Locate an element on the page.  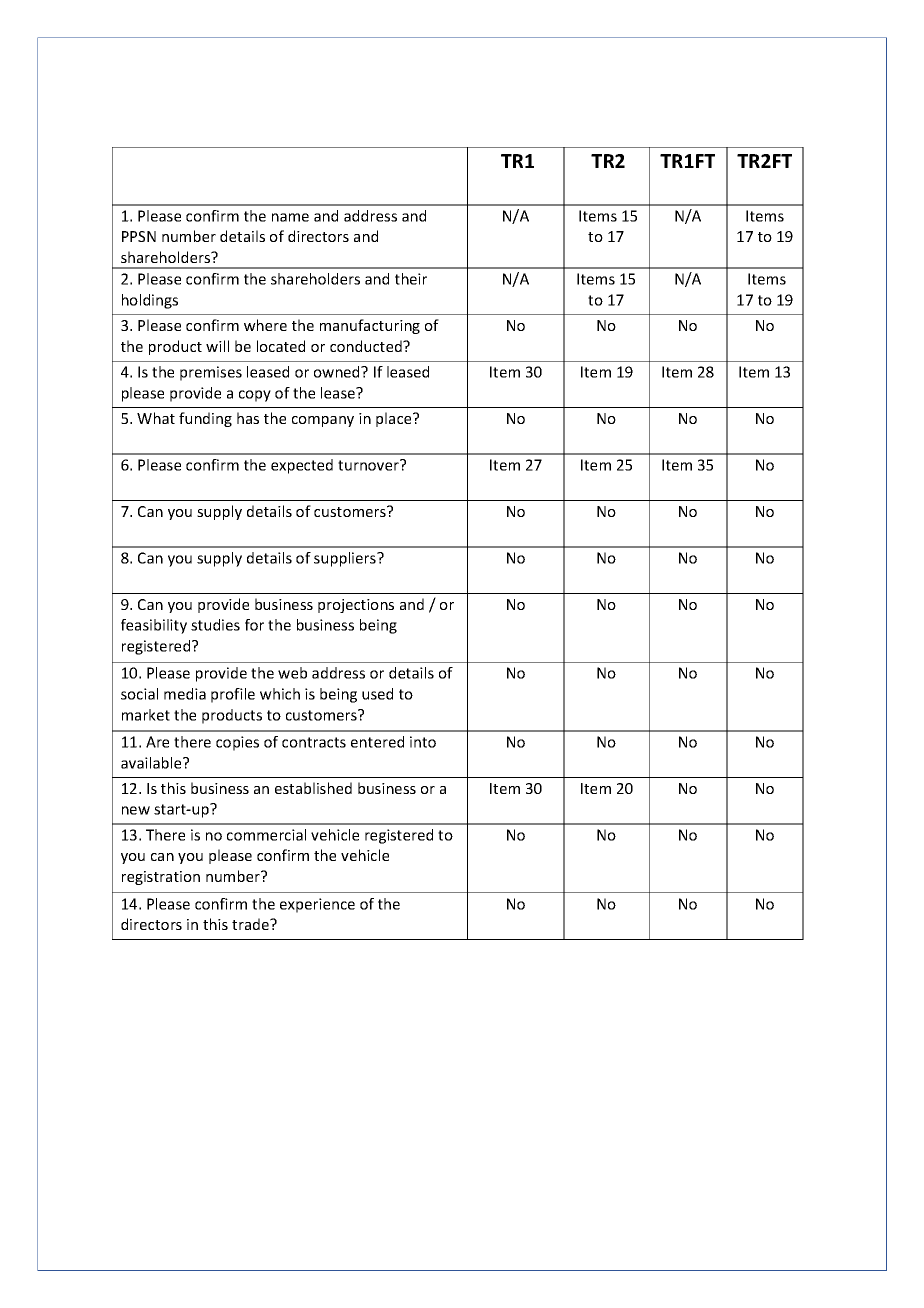
projections is located at coordinates (356, 606).
